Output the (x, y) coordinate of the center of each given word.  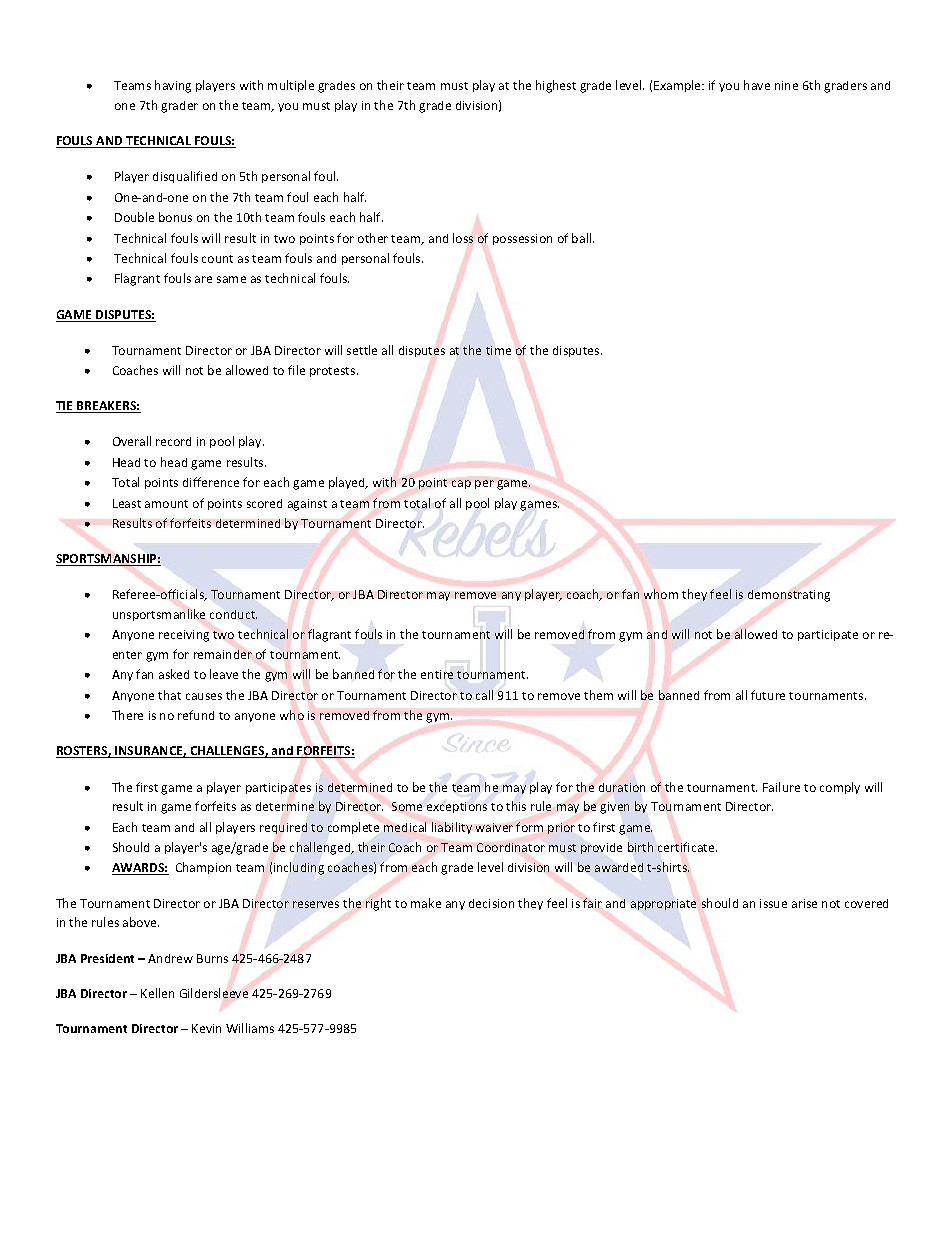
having (173, 86)
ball (583, 238)
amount (166, 504)
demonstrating (789, 596)
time (498, 350)
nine (786, 85)
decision (491, 903)
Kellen (157, 993)
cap (461, 484)
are (203, 279)
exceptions (457, 807)
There (127, 715)
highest (556, 86)
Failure (781, 787)
